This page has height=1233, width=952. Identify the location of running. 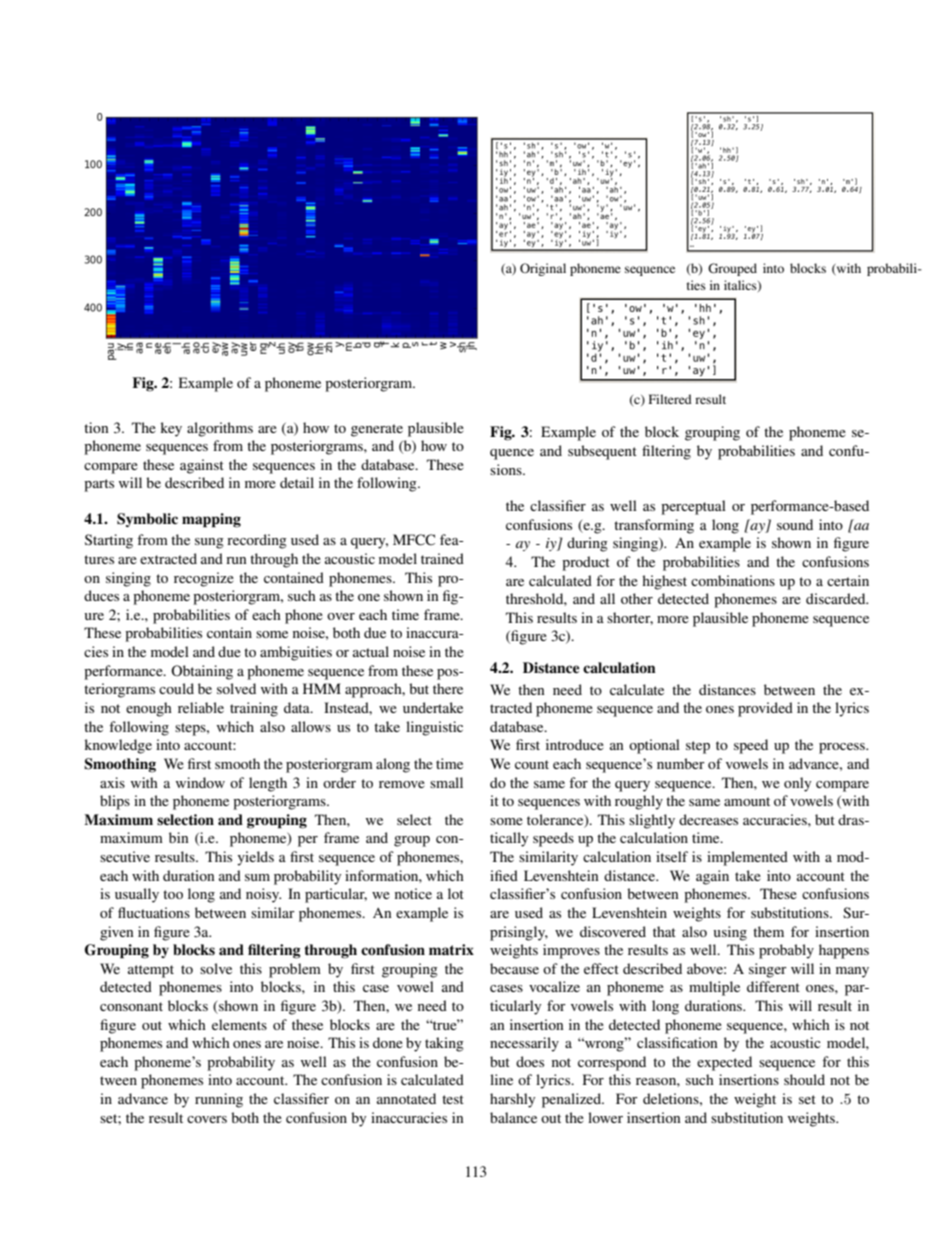
(219, 1100).
